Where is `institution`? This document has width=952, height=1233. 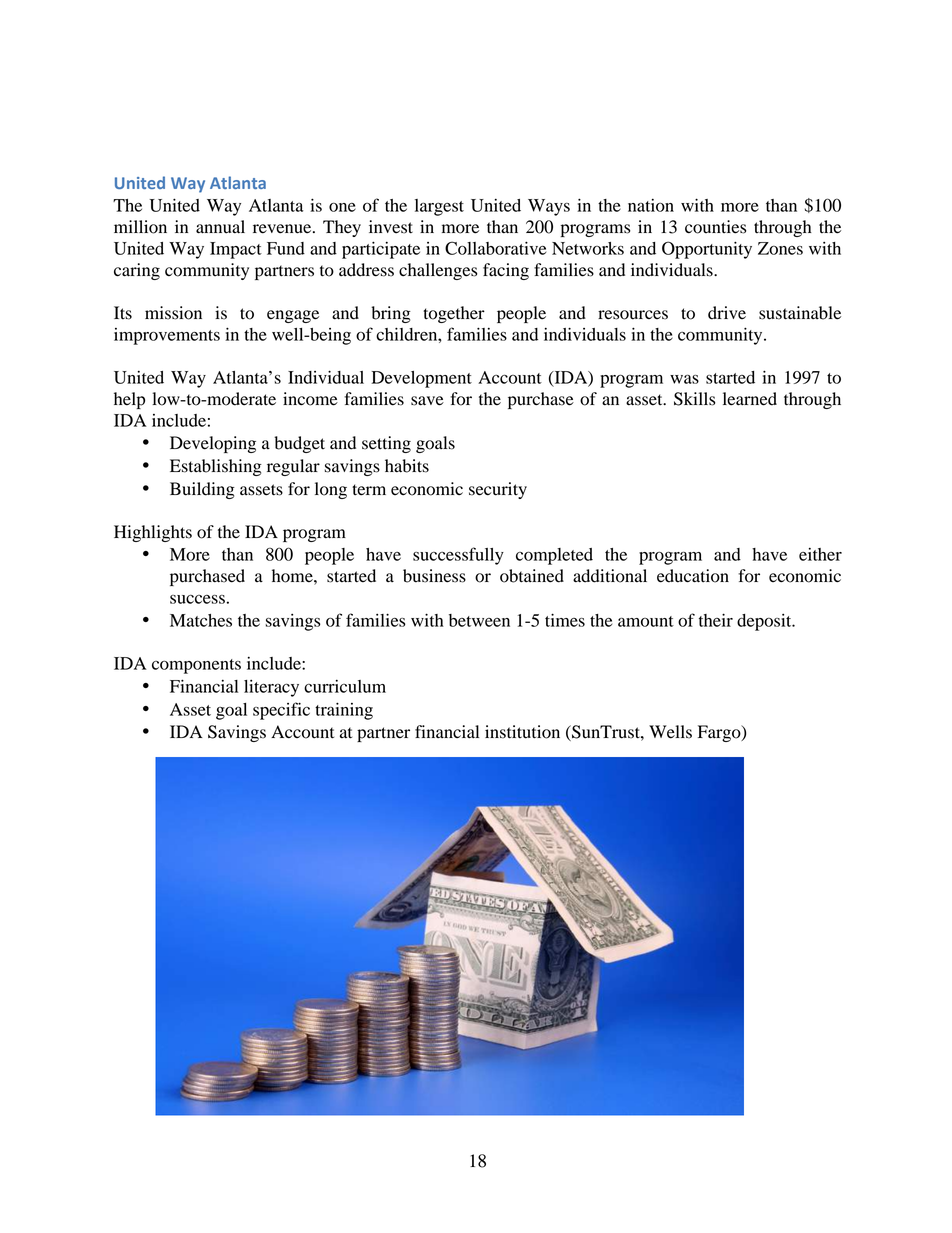 institution is located at coordinates (522, 732).
